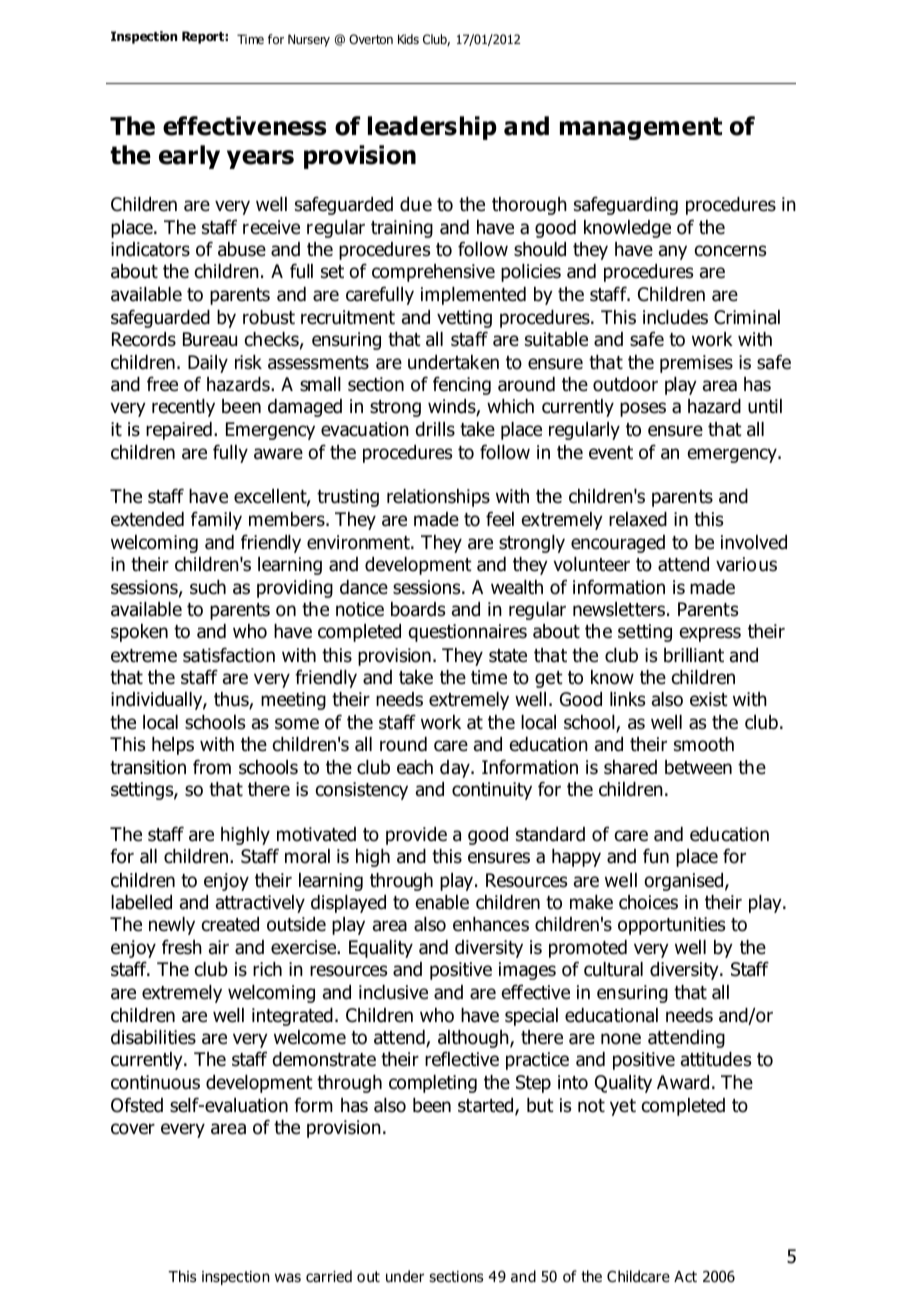  What do you see at coordinates (288, 1278) in the screenshot?
I see `was` at bounding box center [288, 1278].
